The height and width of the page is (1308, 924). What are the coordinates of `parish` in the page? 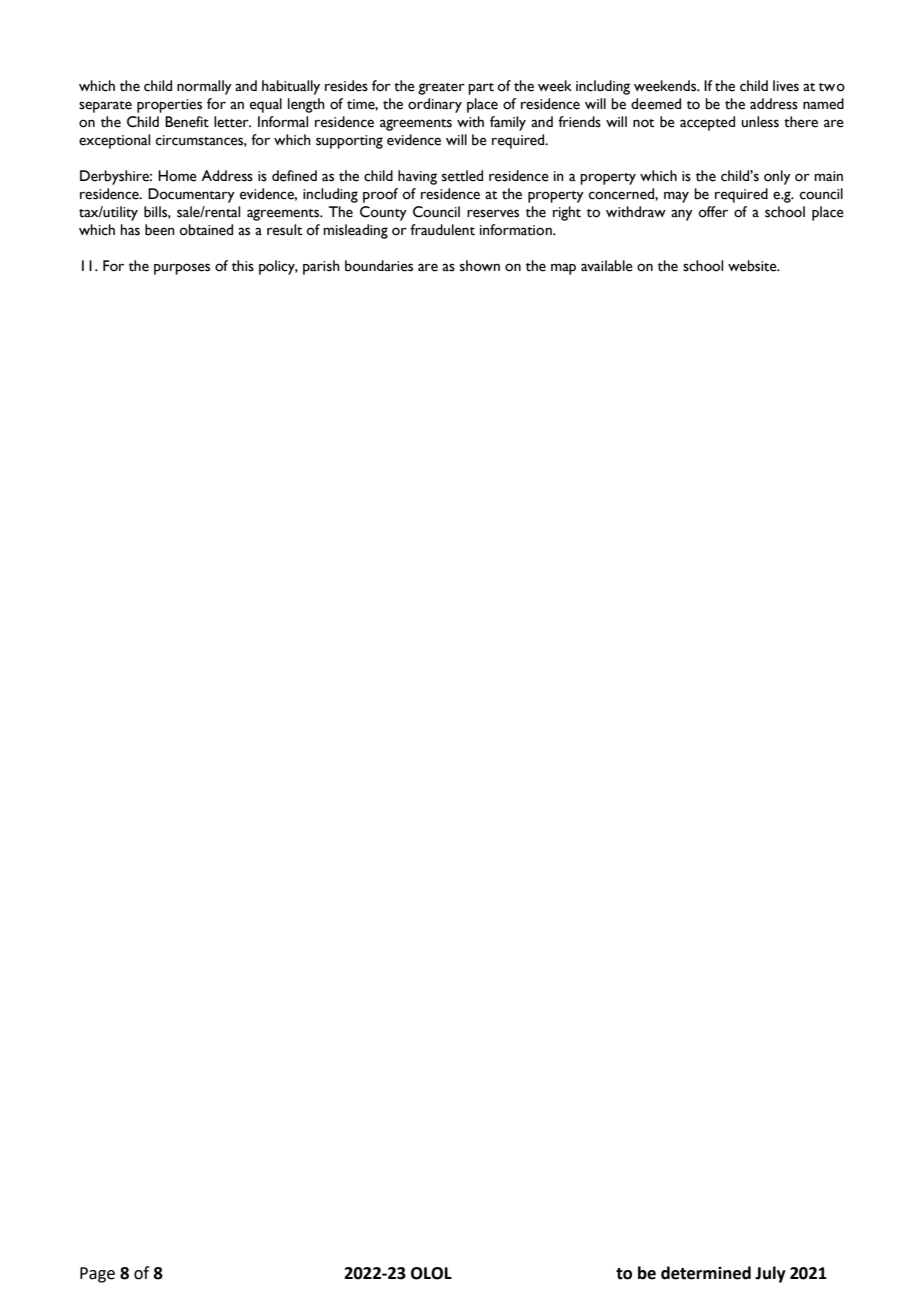 It's located at (321, 267).
